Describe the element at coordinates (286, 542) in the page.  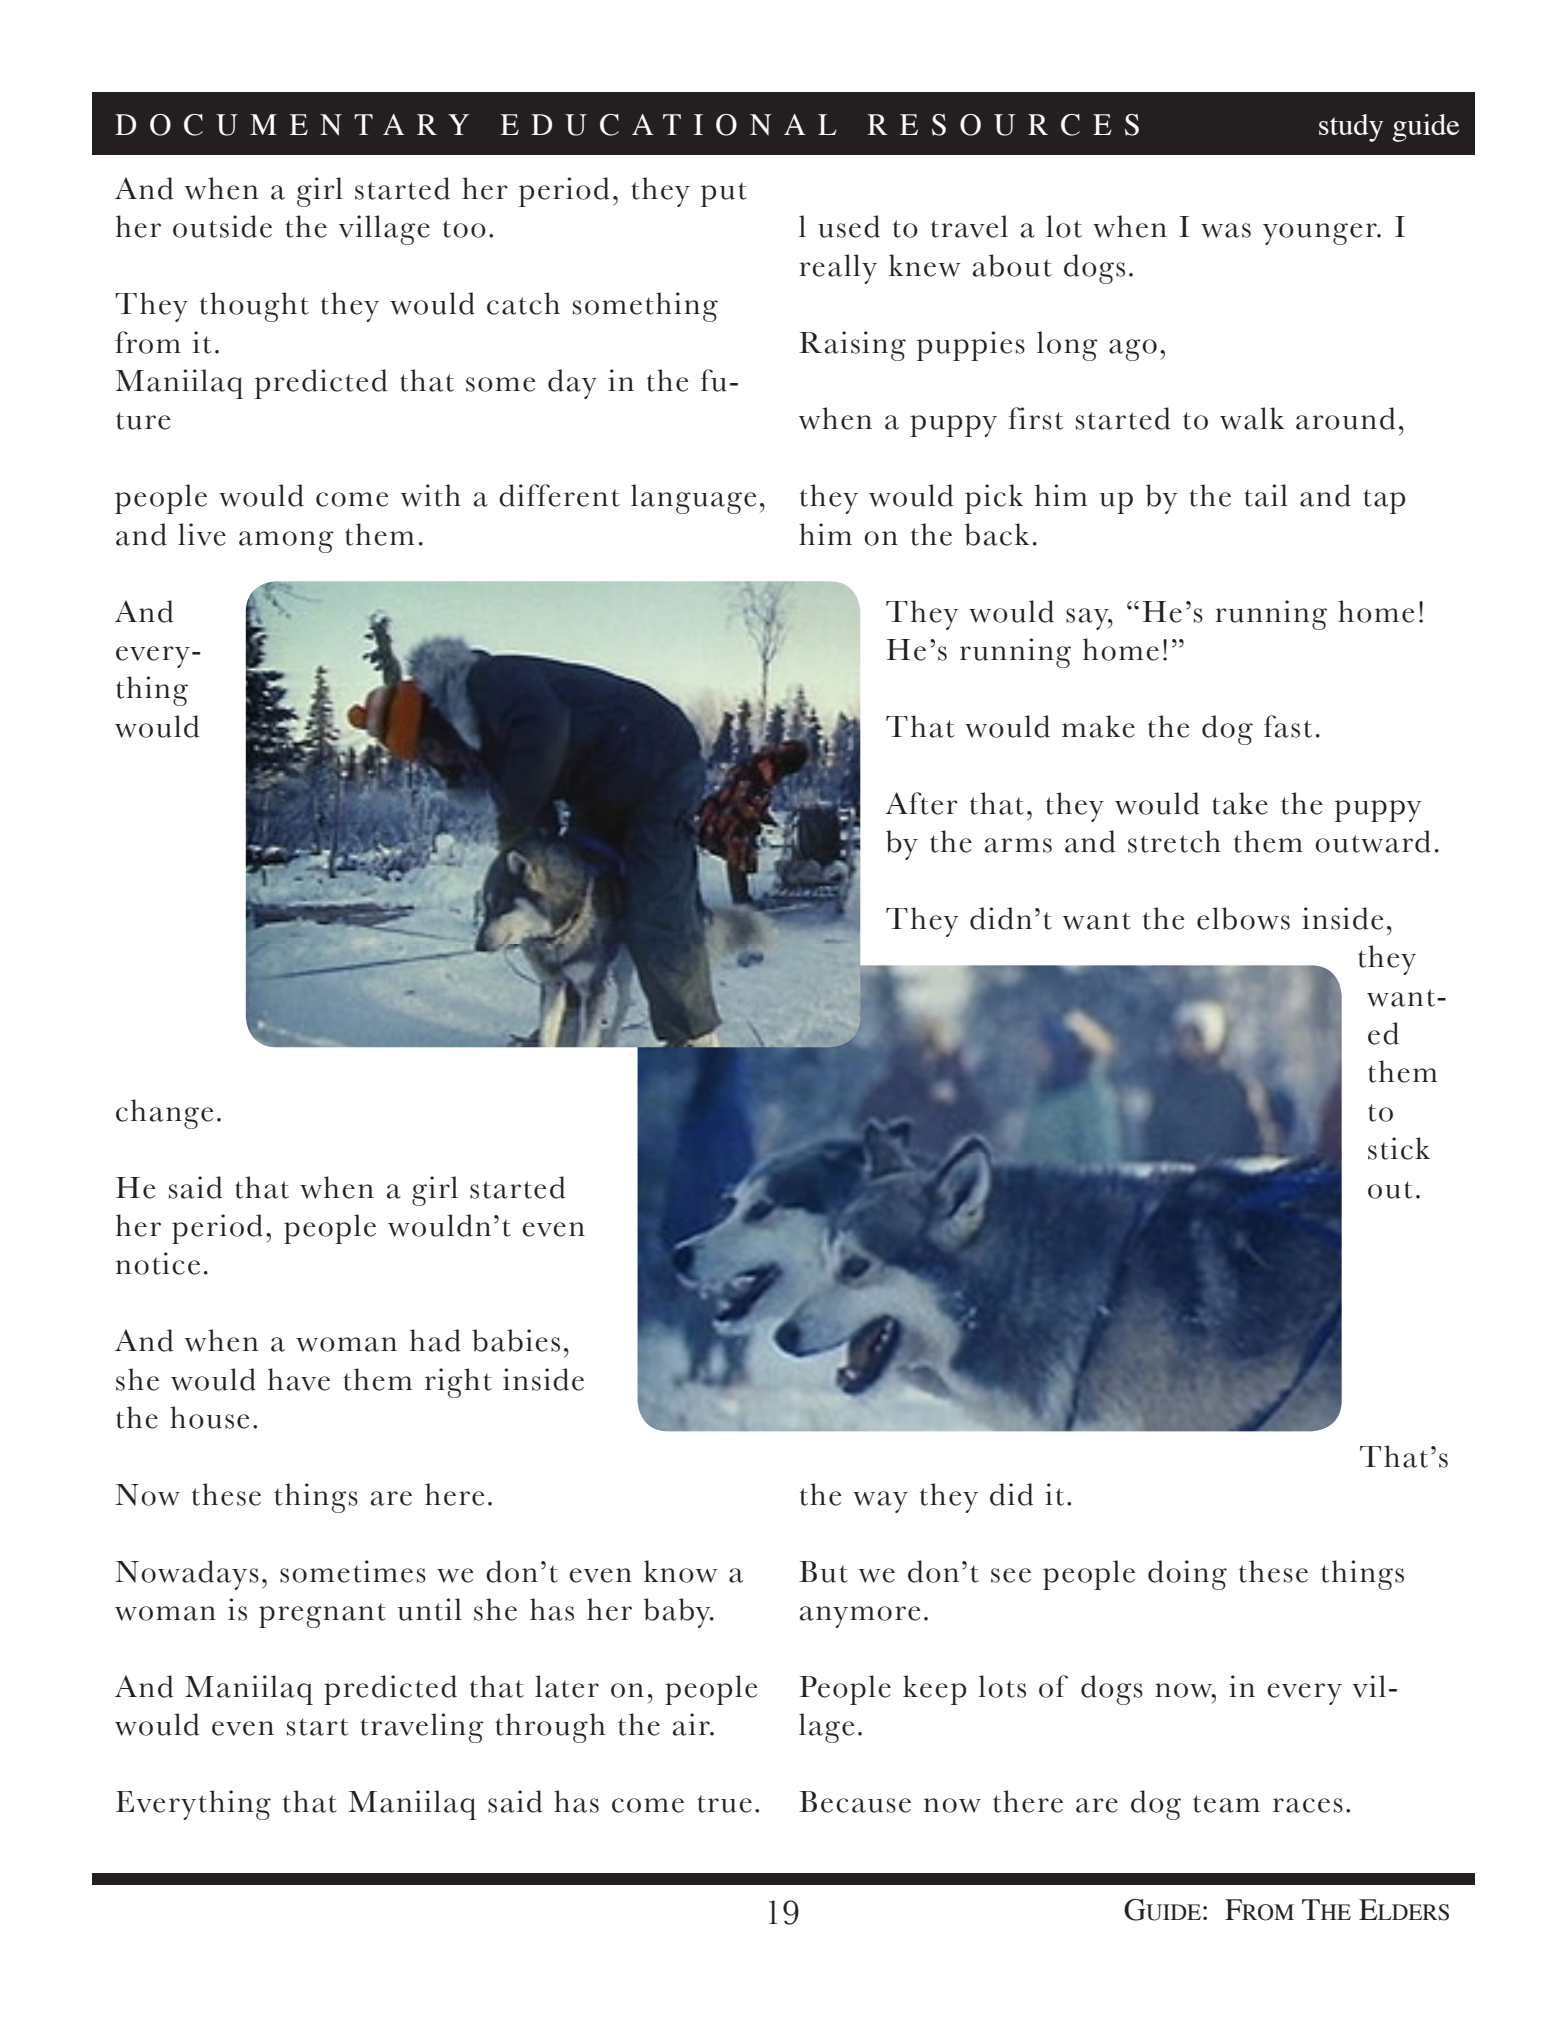
I see `among` at that location.
